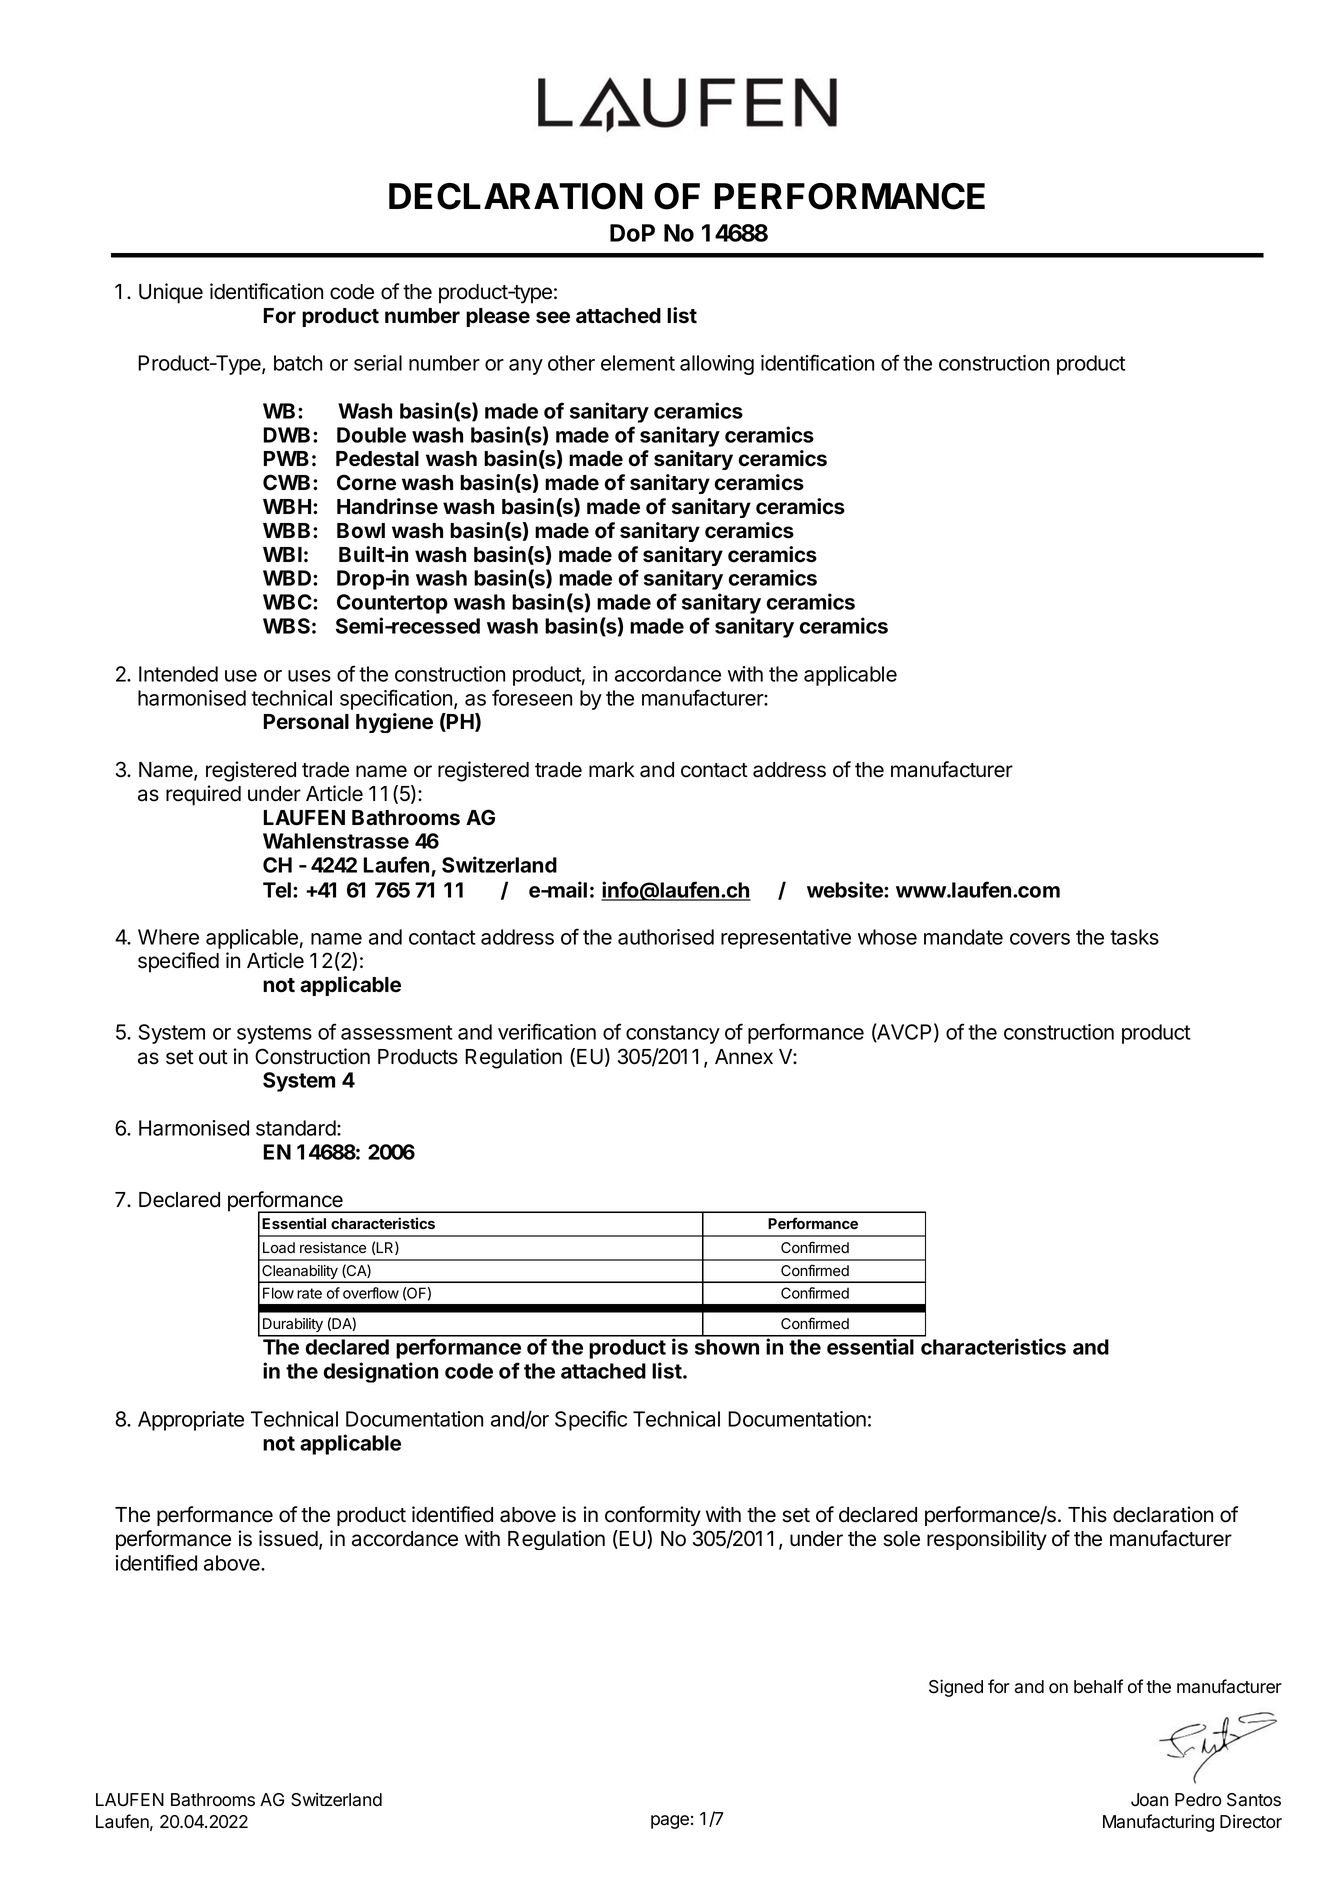 This screenshot has width=1332, height=1884. What do you see at coordinates (298, 363) in the screenshot?
I see `batch` at bounding box center [298, 363].
